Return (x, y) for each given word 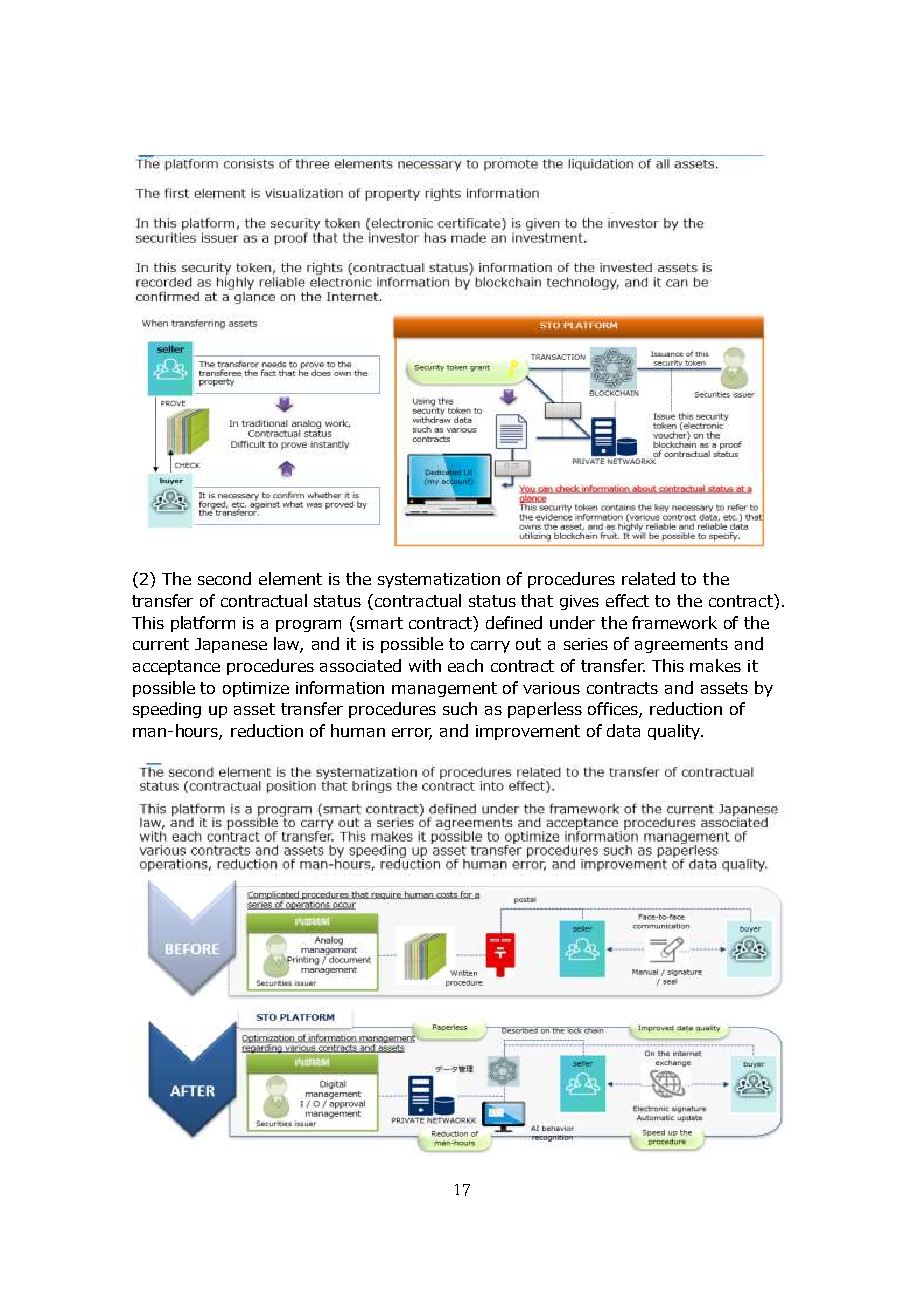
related (648, 578)
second (224, 578)
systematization (439, 580)
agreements (681, 645)
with (425, 665)
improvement (528, 732)
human (358, 730)
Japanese (231, 645)
